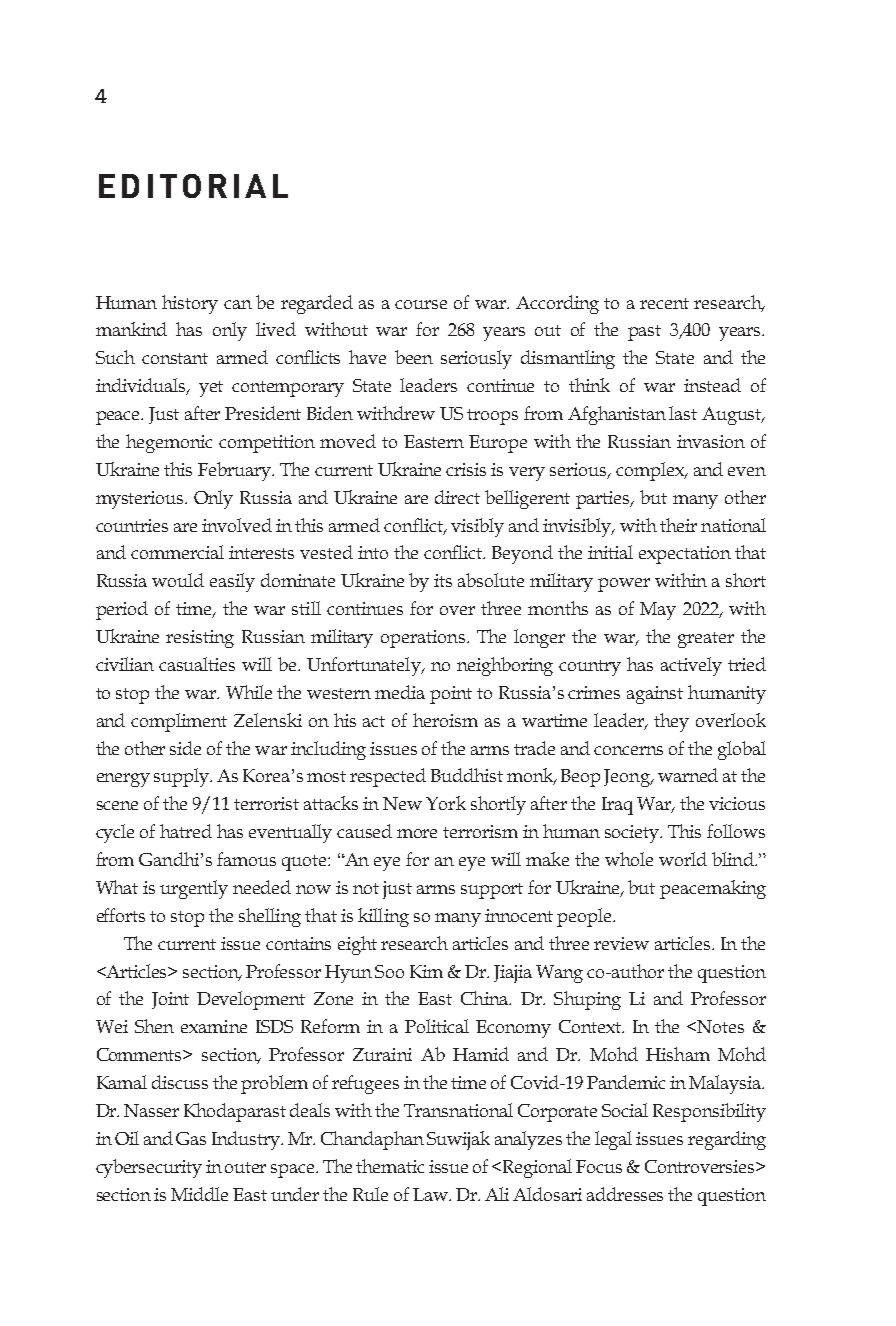 This page has height=1326, width=896. Describe the element at coordinates (170, 1000) in the page. I see `Joint` at that location.
